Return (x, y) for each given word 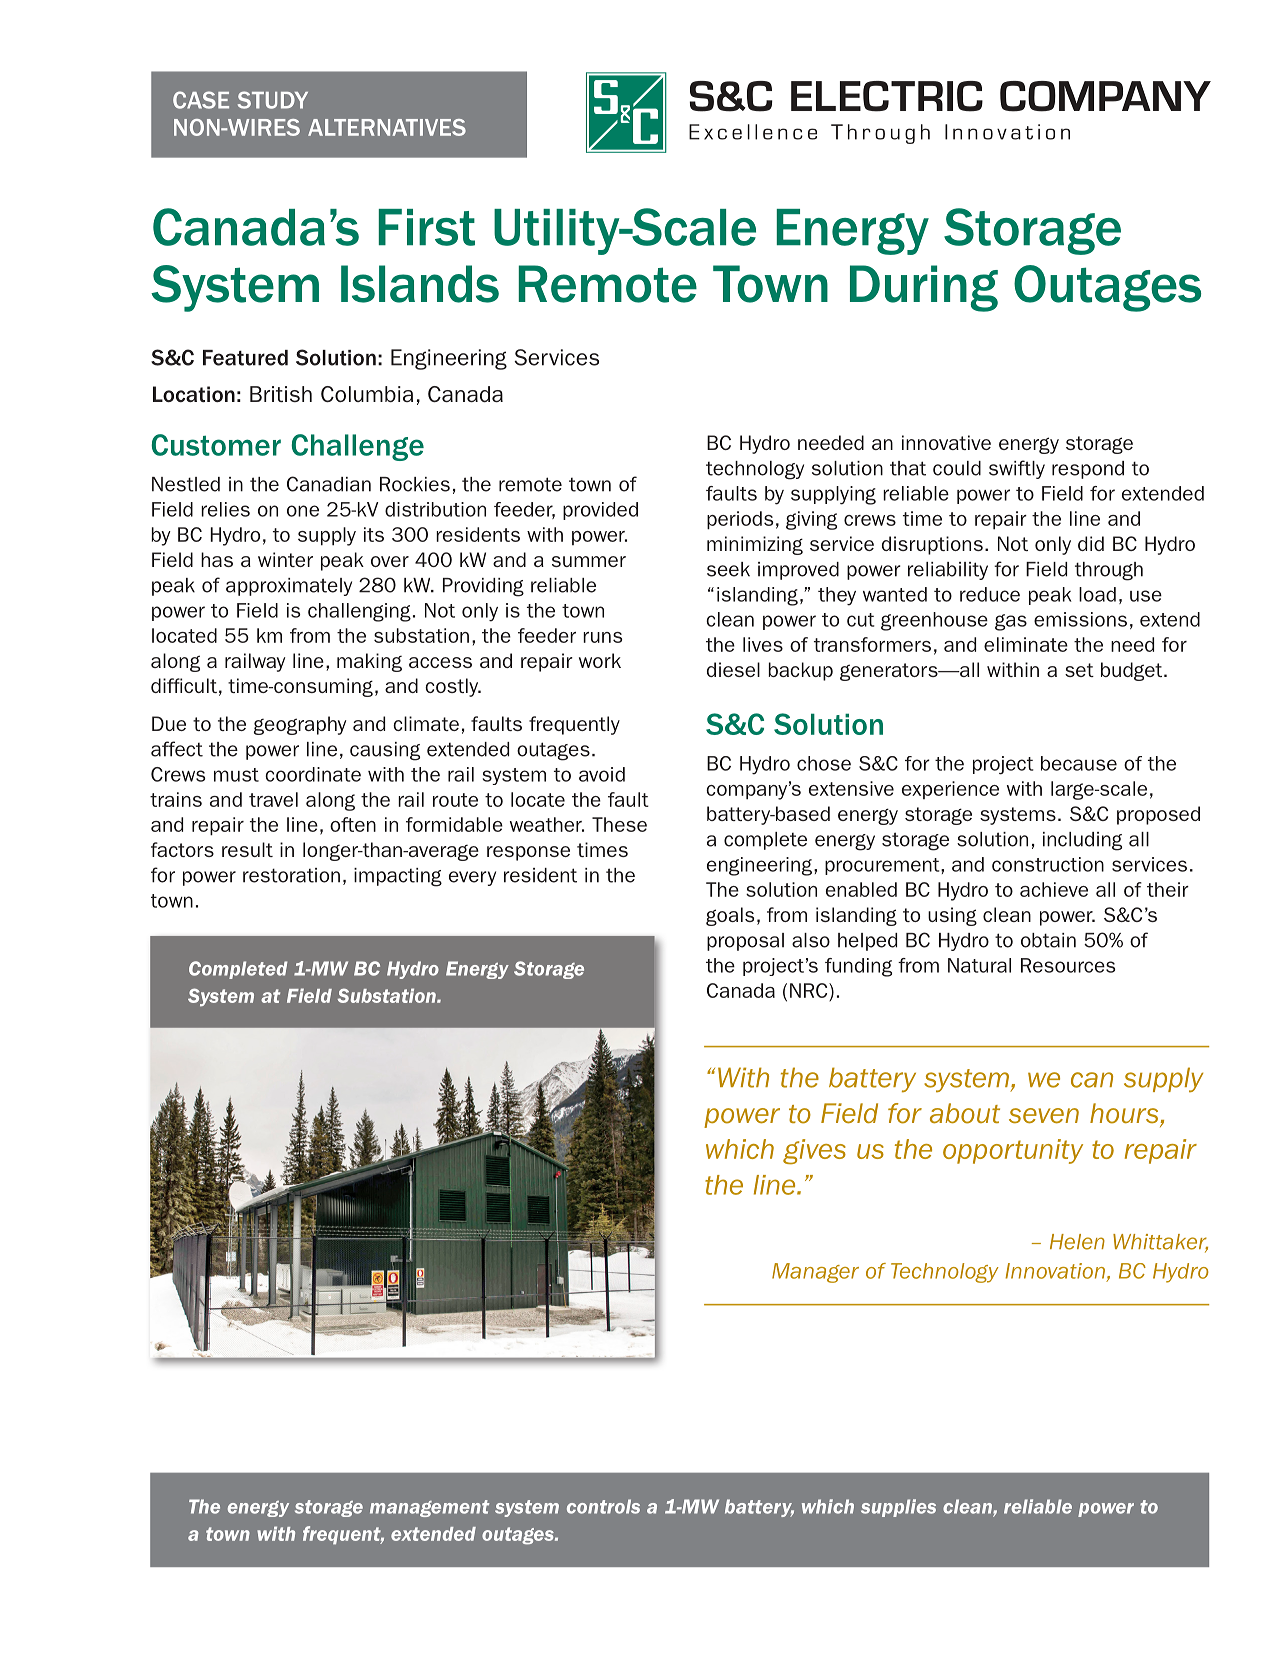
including (1082, 841)
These (619, 824)
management (429, 1508)
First (427, 227)
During (924, 288)
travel (273, 799)
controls (603, 1506)
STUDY (273, 100)
